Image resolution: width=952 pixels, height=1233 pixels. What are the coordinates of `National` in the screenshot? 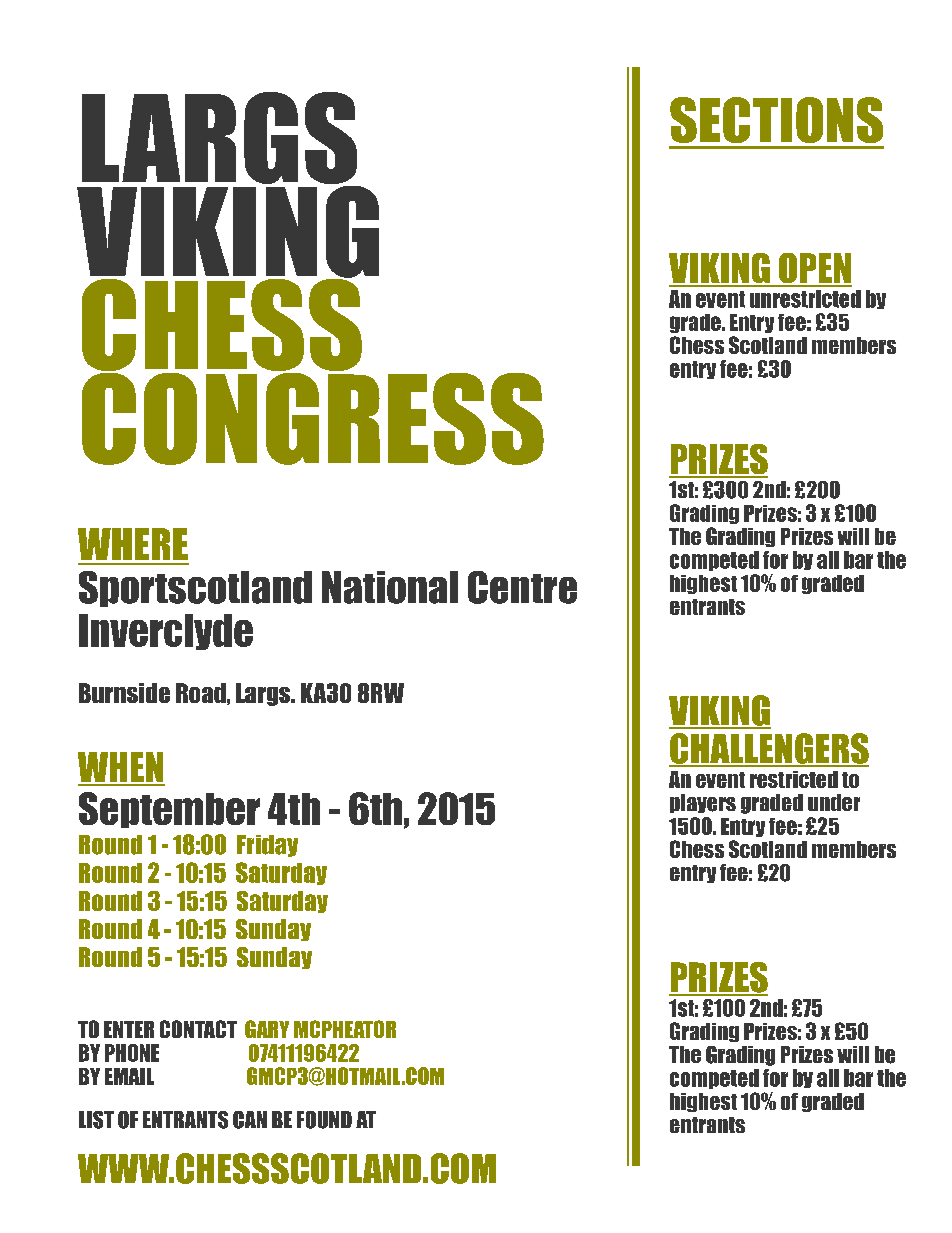 It's located at (390, 587).
